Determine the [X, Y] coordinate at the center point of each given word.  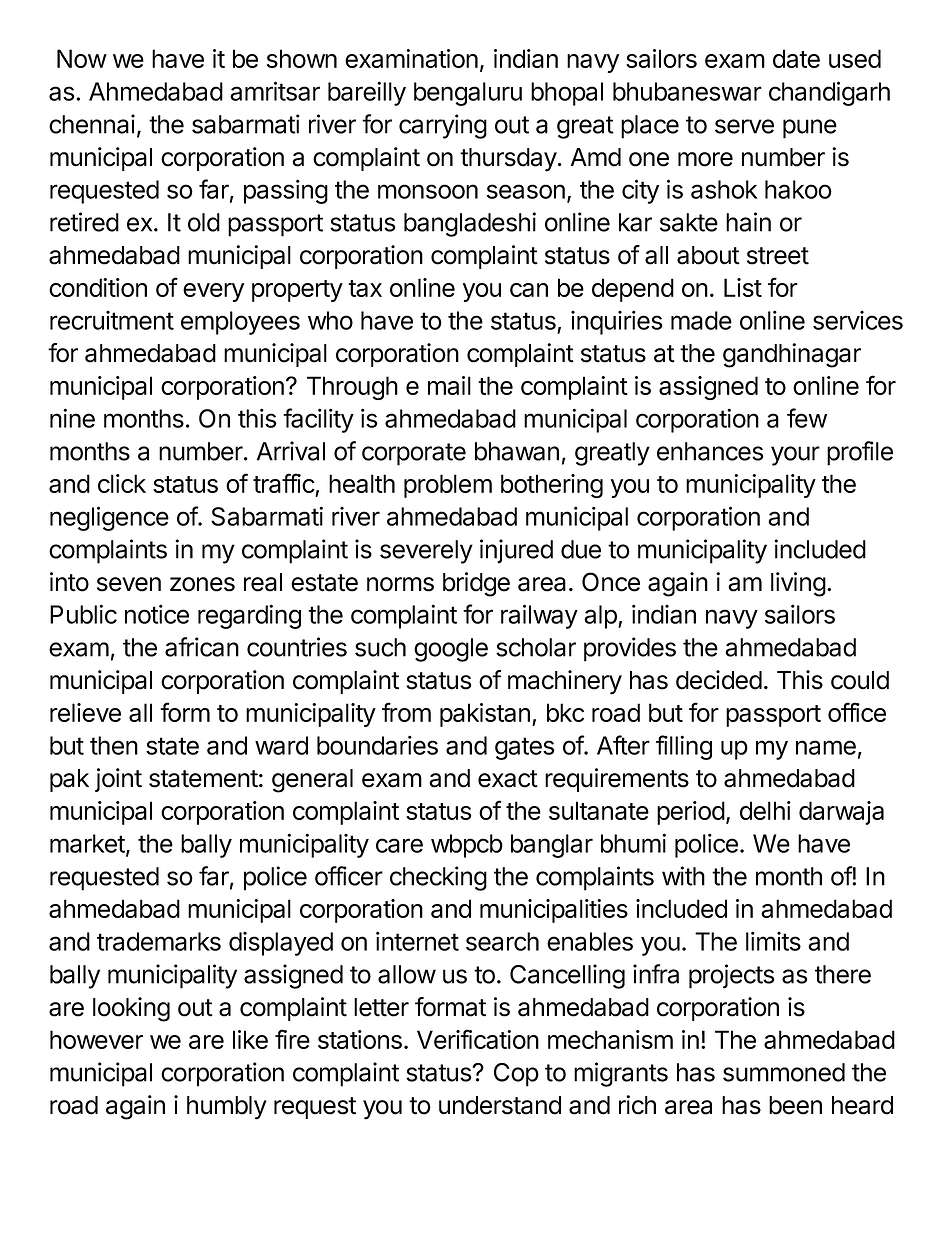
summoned [784, 1072]
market [88, 844]
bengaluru [468, 94]
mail [449, 385]
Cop [516, 1075]
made [701, 320]
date [796, 58]
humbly [227, 1108]
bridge [476, 584]
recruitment [112, 320]
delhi [765, 810]
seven [129, 584]
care [399, 845]
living [798, 584]
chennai [92, 124]
